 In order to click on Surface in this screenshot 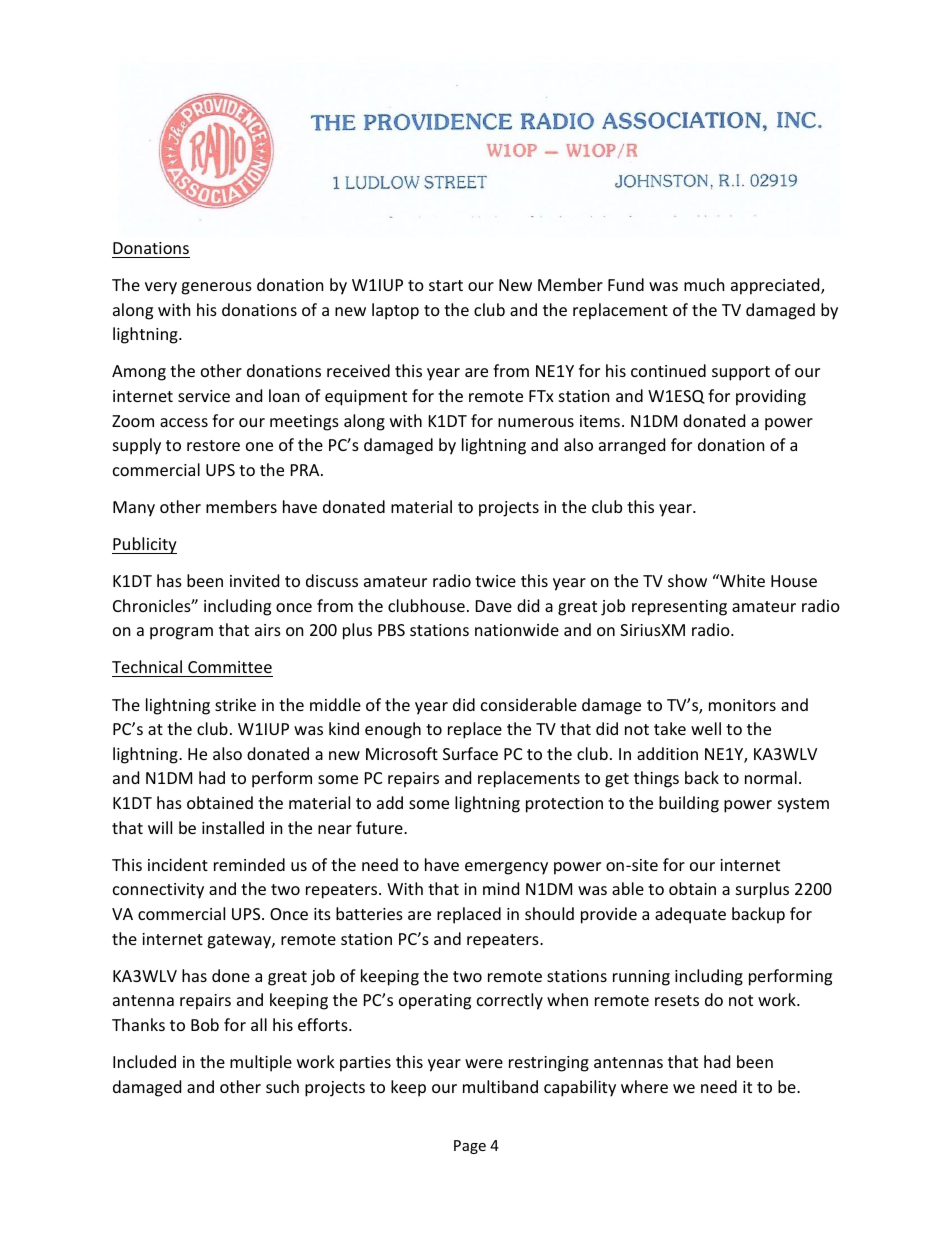, I will do `click(470, 753)`.
